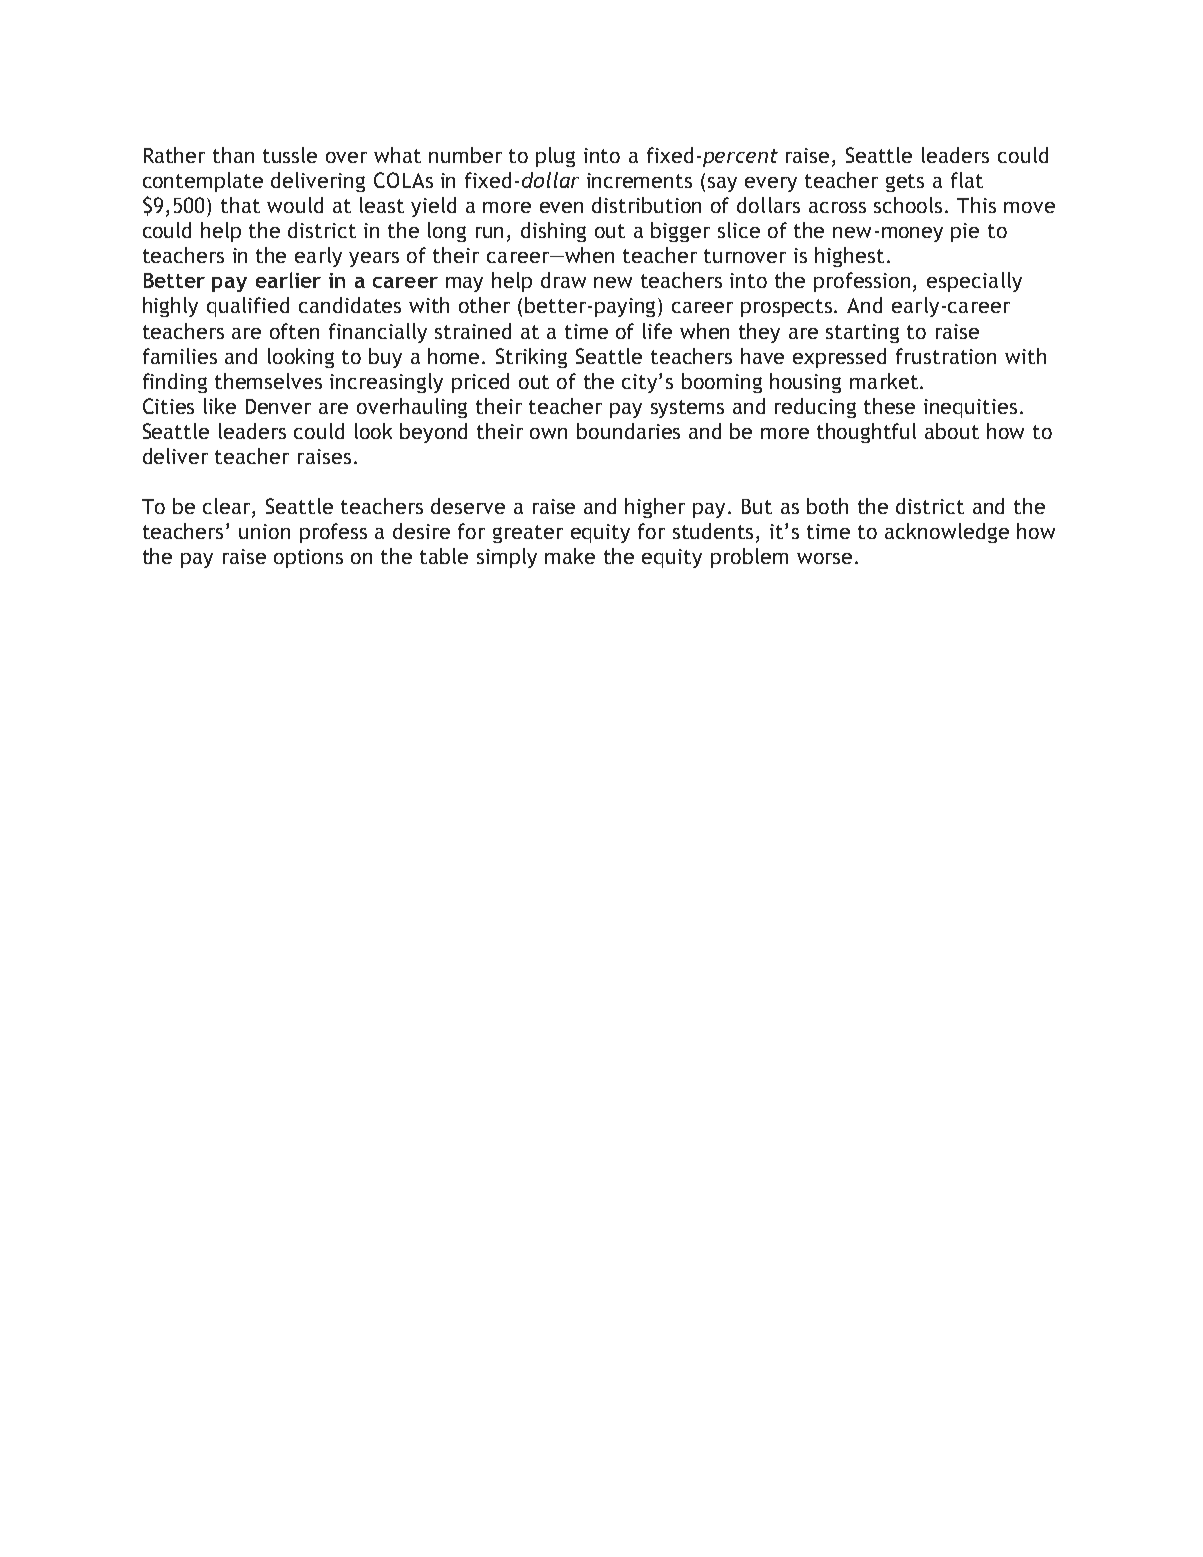  What do you see at coordinates (967, 180) in the screenshot?
I see `flat` at bounding box center [967, 180].
